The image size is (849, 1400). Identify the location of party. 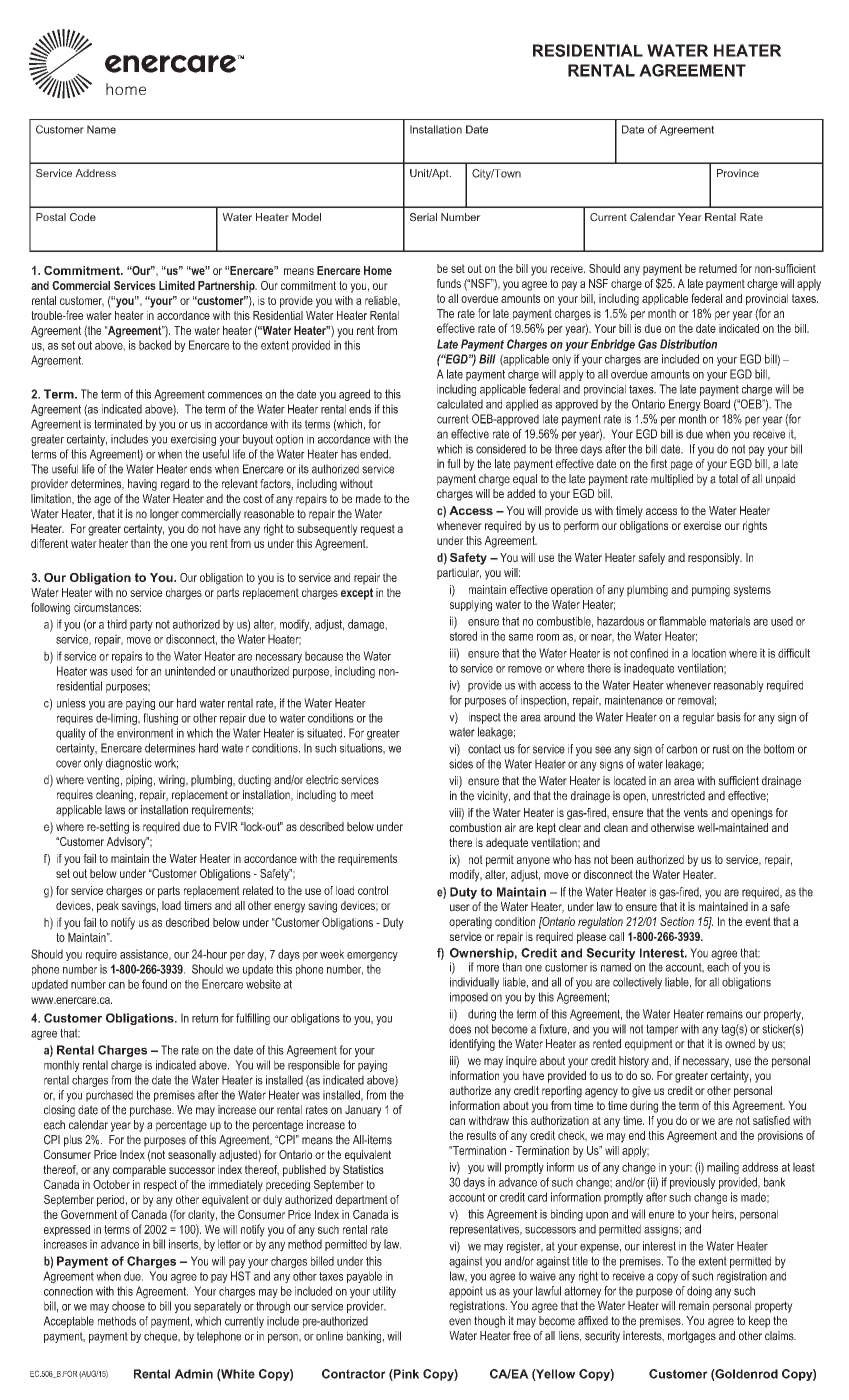
(141, 625).
